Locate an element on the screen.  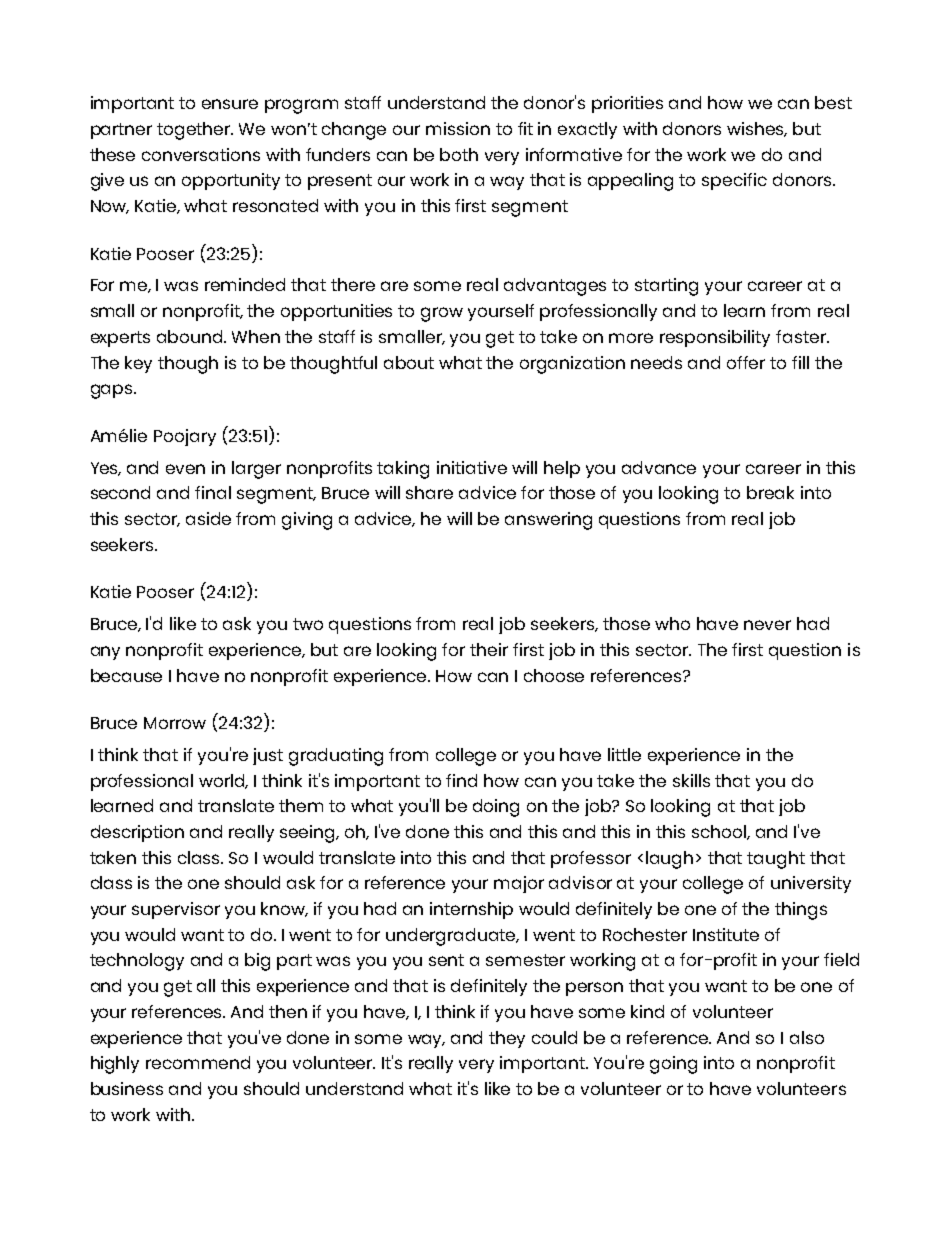
wishes is located at coordinates (757, 129).
